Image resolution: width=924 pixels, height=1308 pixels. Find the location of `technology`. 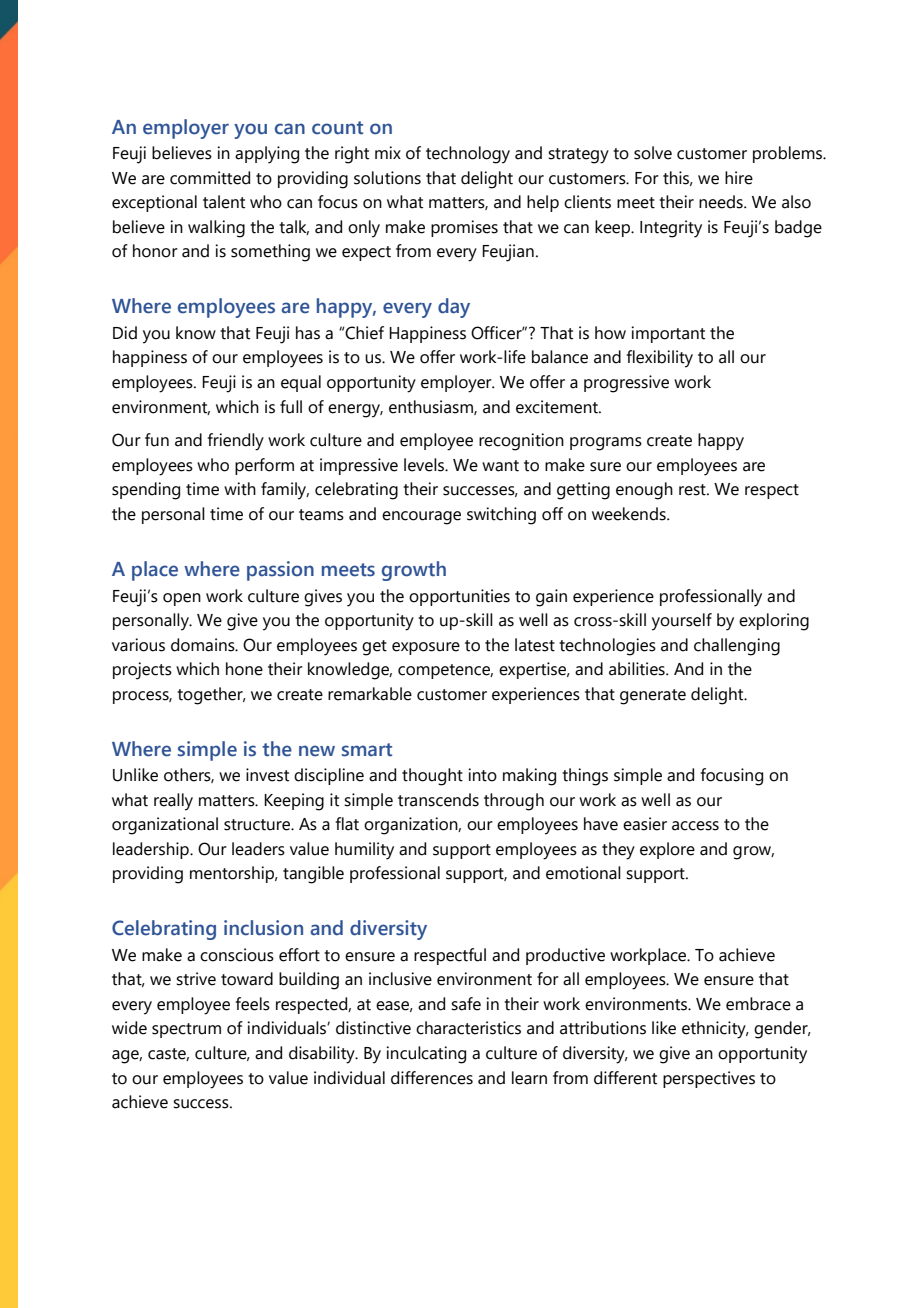

technology is located at coordinates (468, 155).
